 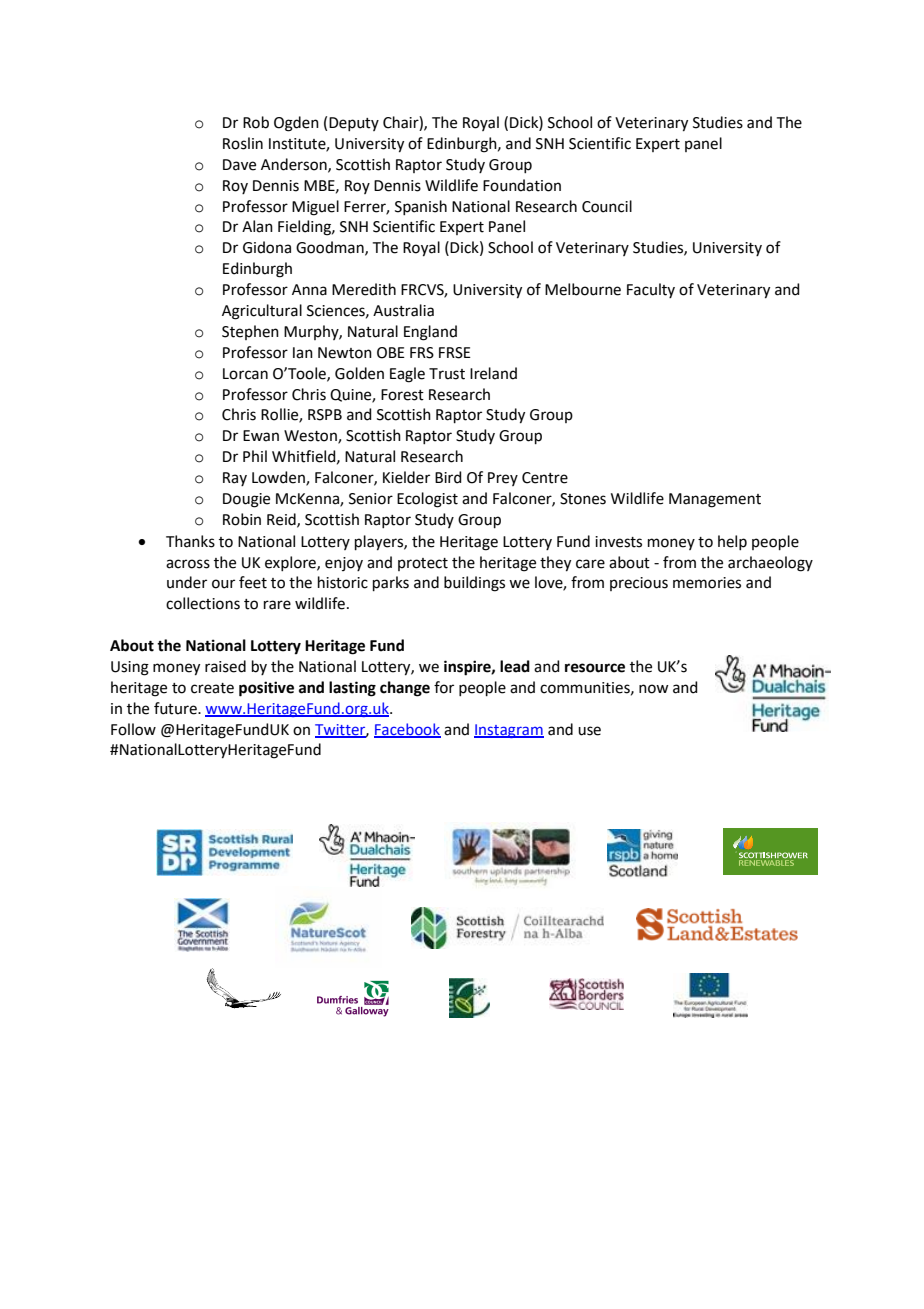 I want to click on England, so click(x=430, y=333).
